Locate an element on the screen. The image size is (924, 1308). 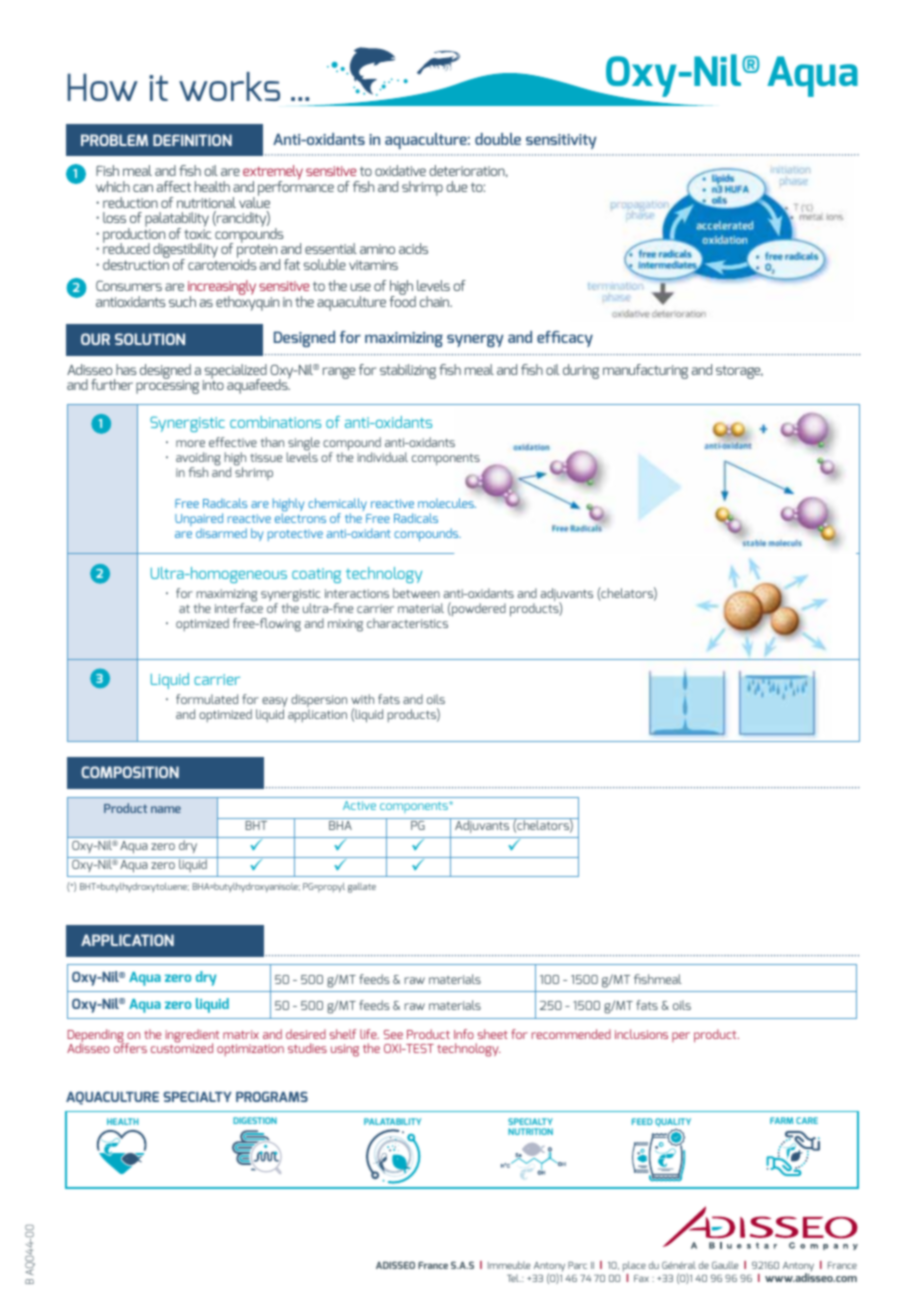
Gaulle is located at coordinates (725, 1265).
